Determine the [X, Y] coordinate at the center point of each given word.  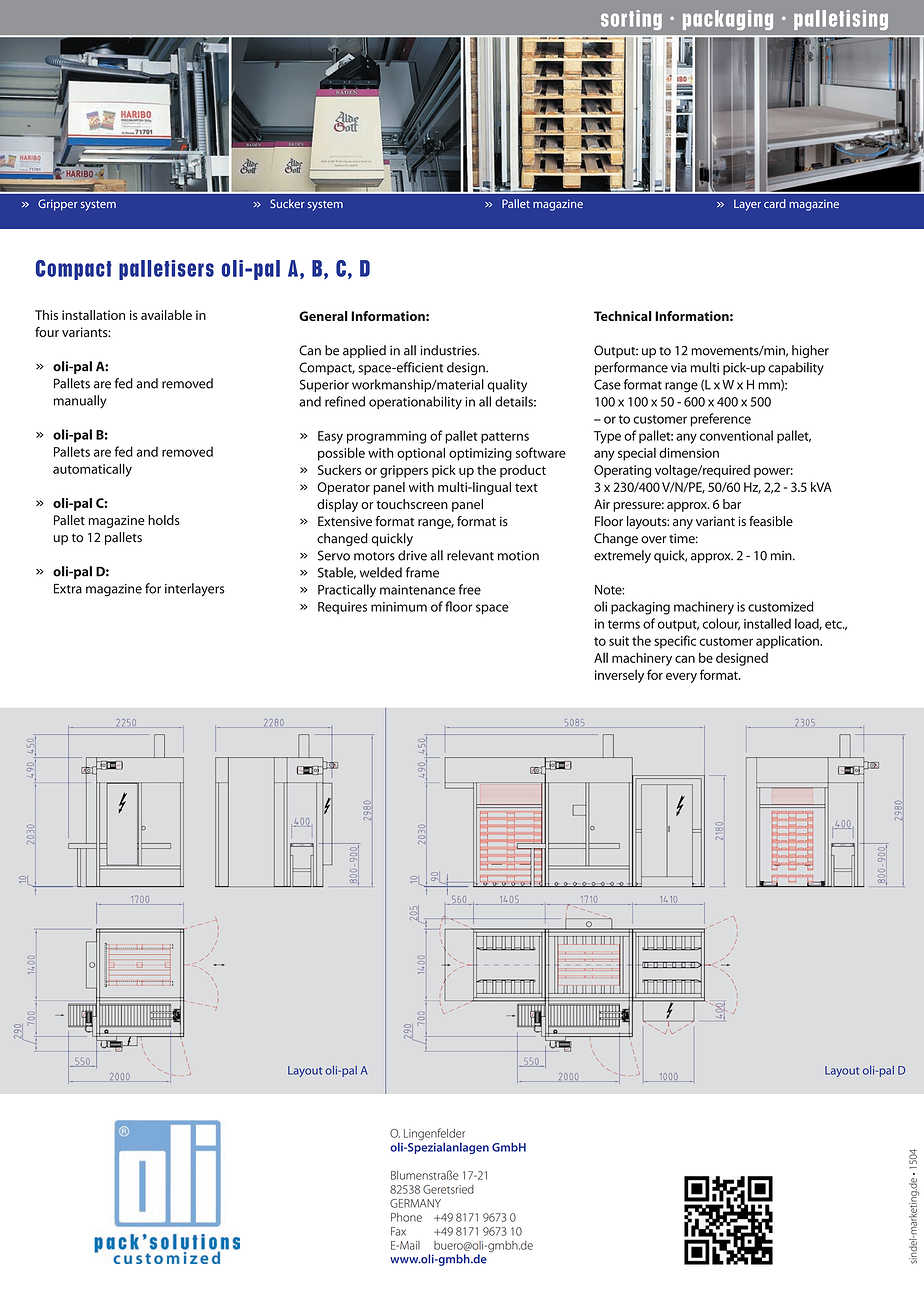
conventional [736, 435]
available [166, 315]
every [681, 678]
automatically [92, 470]
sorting [631, 20]
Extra [68, 589]
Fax [398, 1231]
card [775, 203]
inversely [619, 676]
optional [421, 454]
